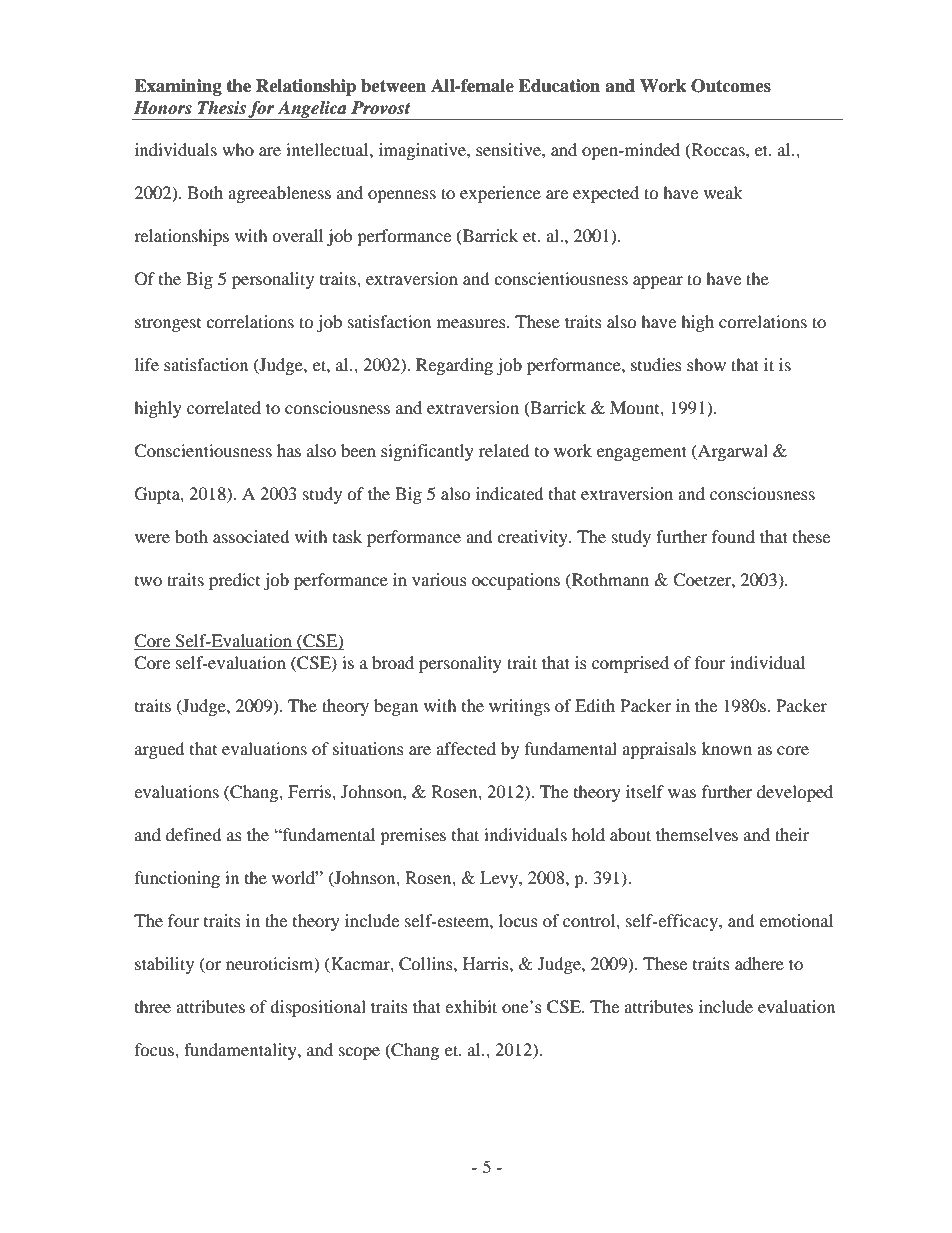  What do you see at coordinates (393, 86) in the page?
I see `between` at bounding box center [393, 86].
